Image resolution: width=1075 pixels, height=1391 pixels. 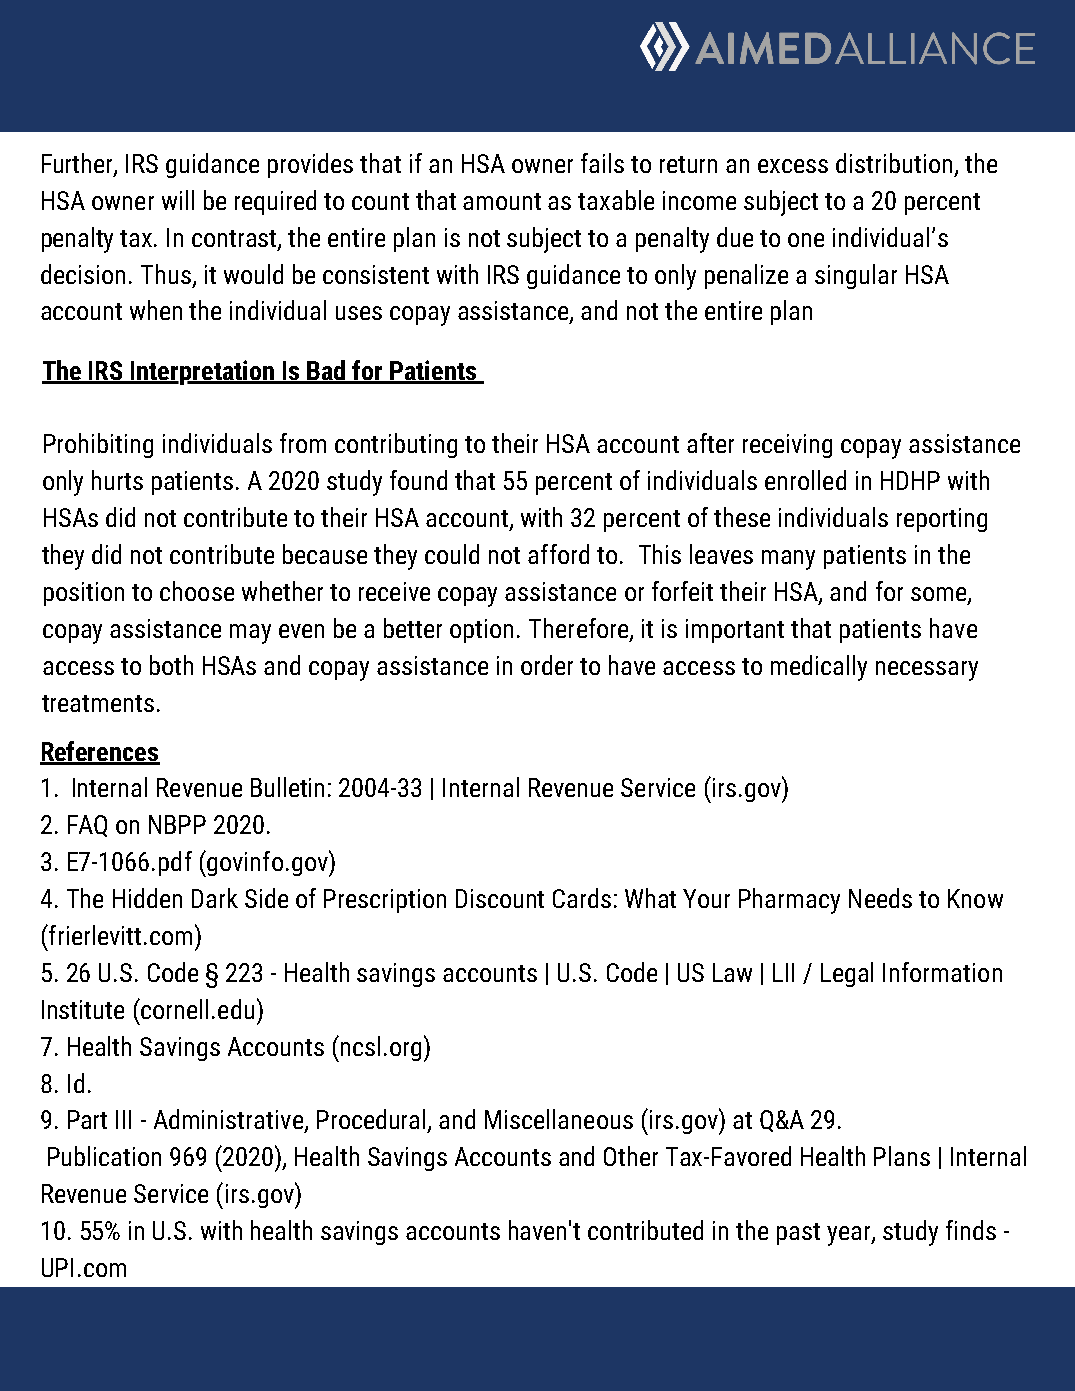 What do you see at coordinates (215, 898) in the page?
I see `Dark` at bounding box center [215, 898].
